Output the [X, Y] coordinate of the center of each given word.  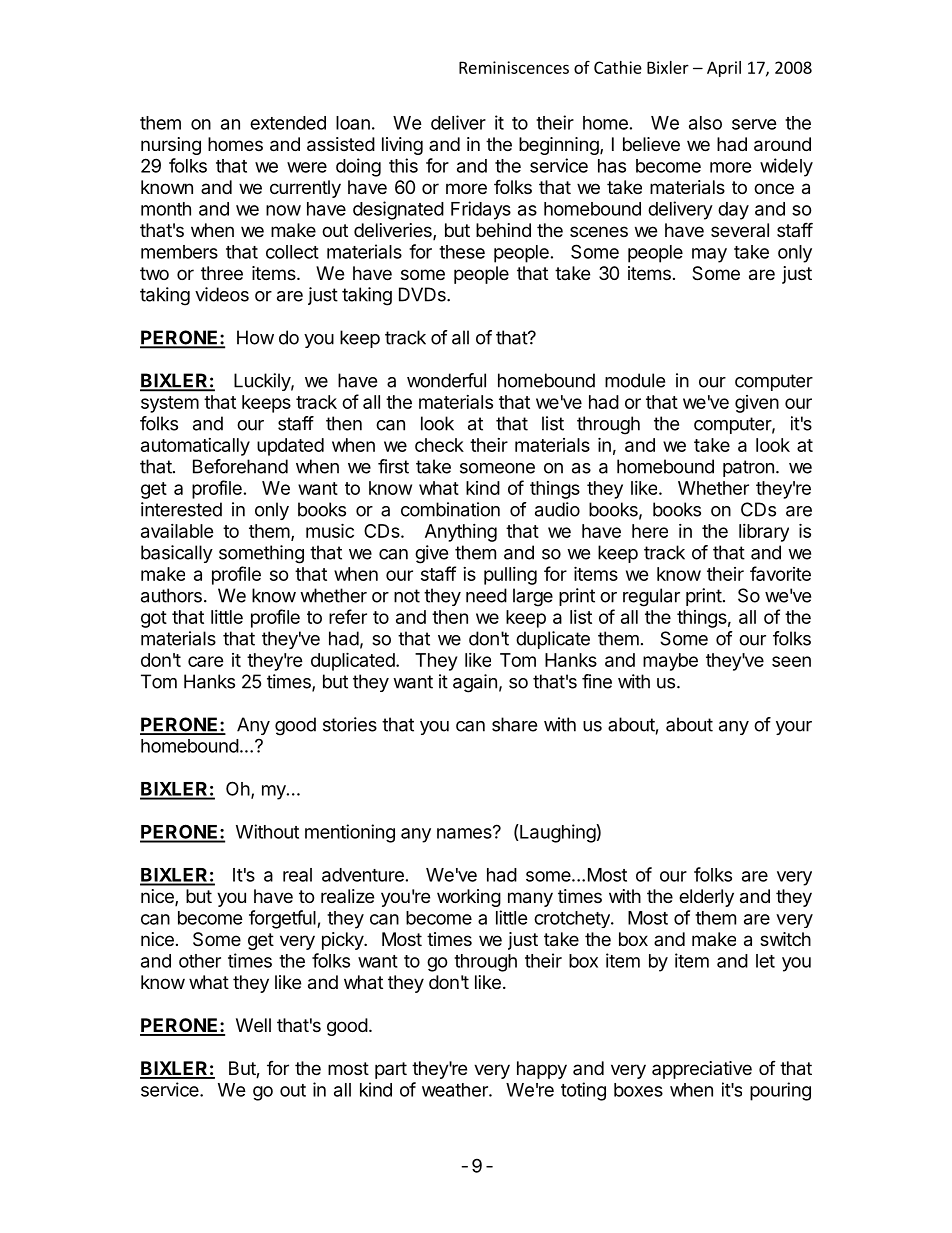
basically [177, 554]
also [705, 123]
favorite [780, 573]
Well [253, 1025]
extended [288, 123]
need [486, 595]
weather [456, 1090]
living [402, 146]
